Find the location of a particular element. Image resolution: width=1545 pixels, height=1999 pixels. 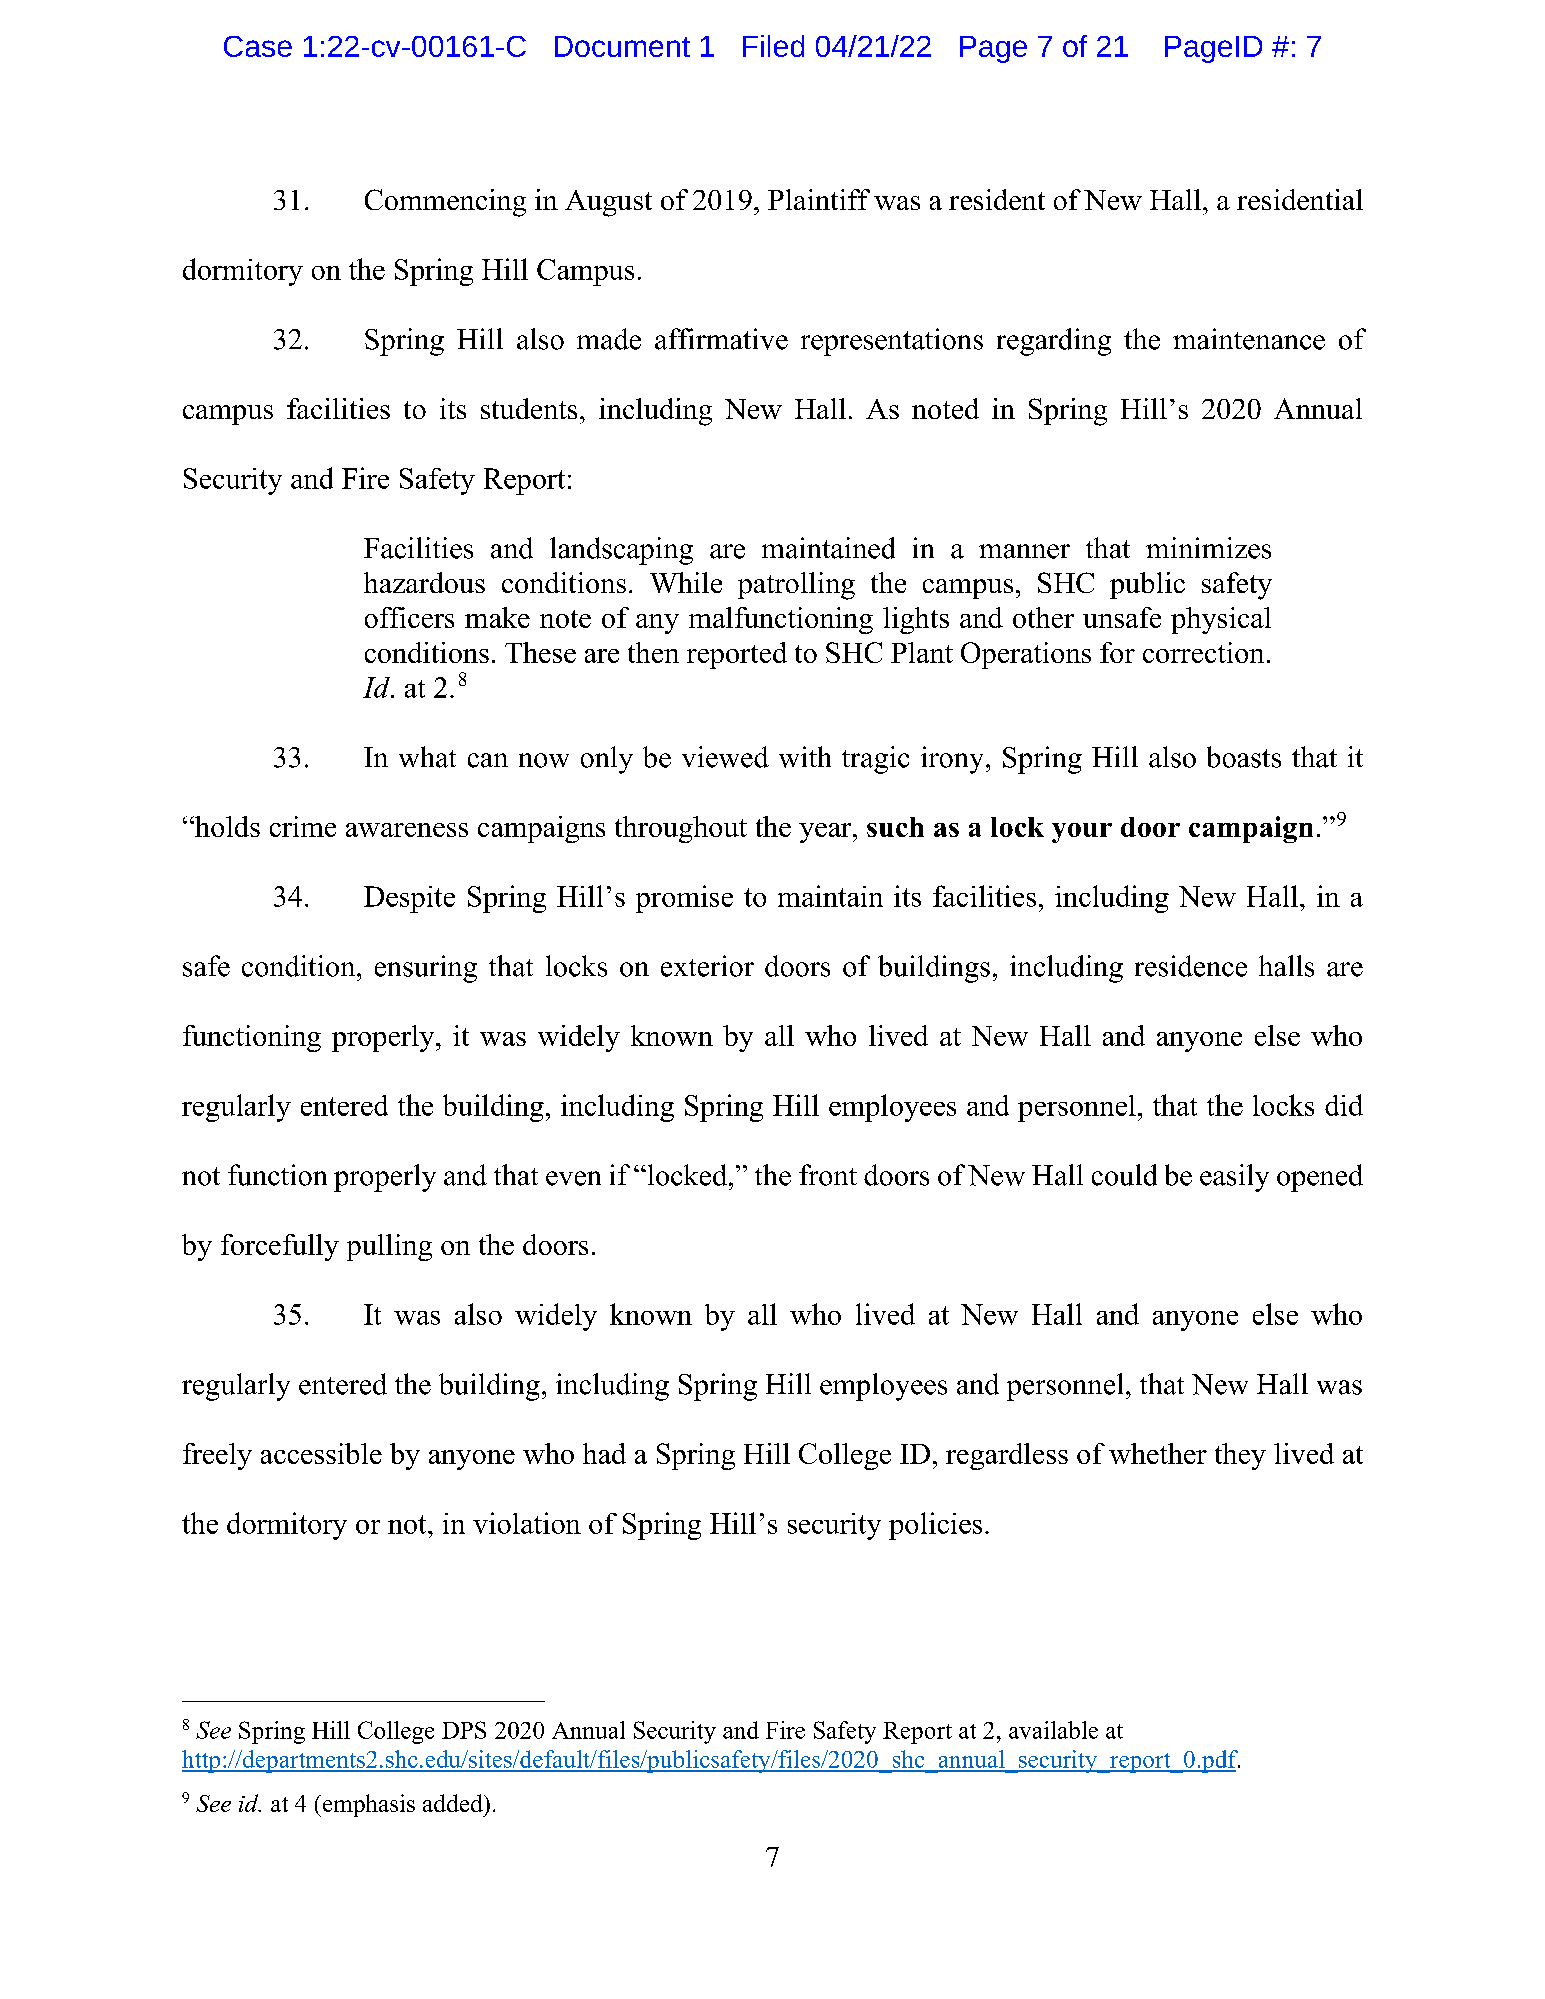

easily is located at coordinates (1234, 1178).
